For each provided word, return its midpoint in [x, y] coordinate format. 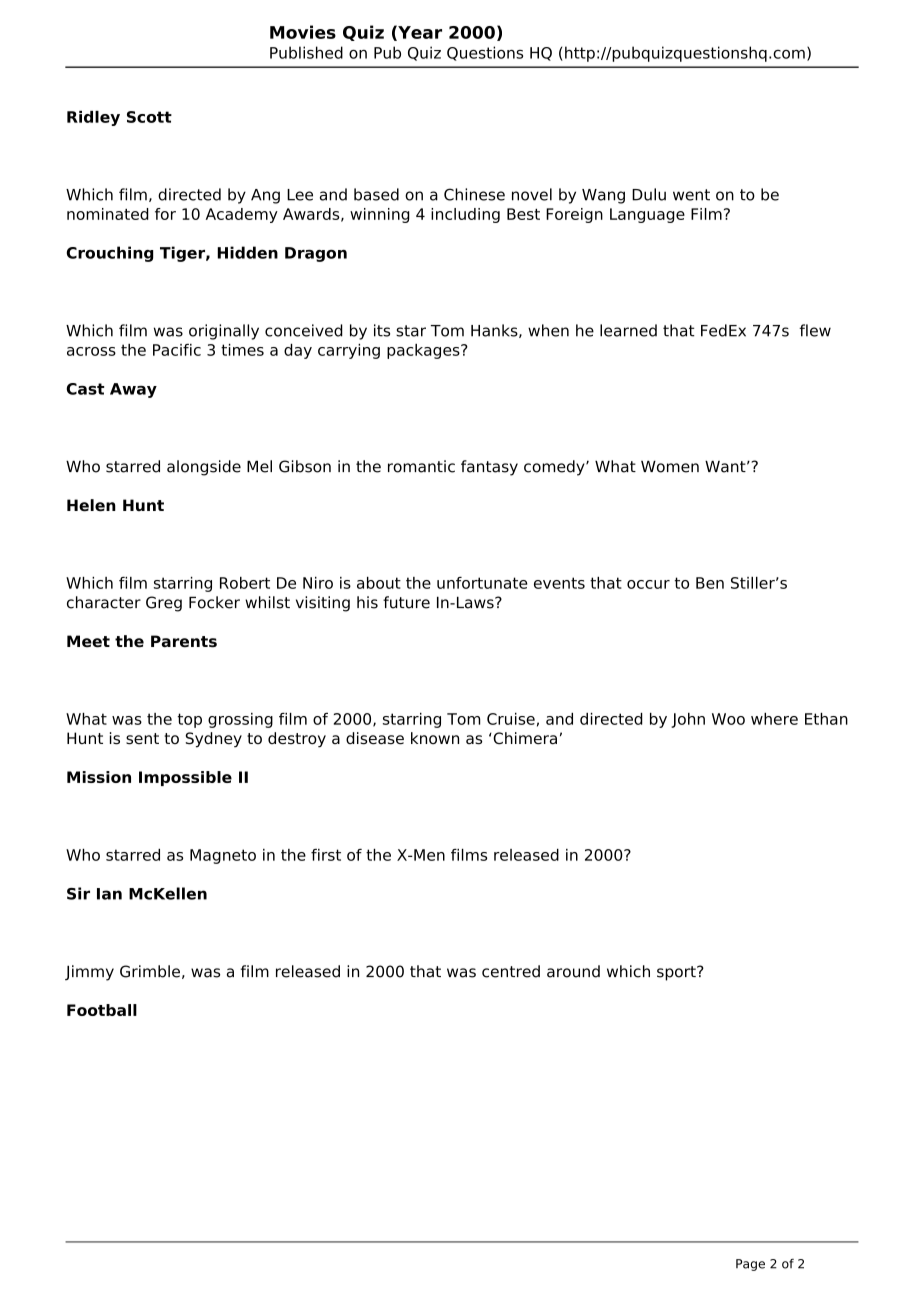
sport [677, 973]
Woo [728, 719]
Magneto [223, 856]
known [435, 738]
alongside [204, 468]
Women [670, 466]
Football [102, 1010]
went [691, 195]
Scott [149, 117]
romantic [421, 466]
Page [750, 1265]
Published [306, 52]
